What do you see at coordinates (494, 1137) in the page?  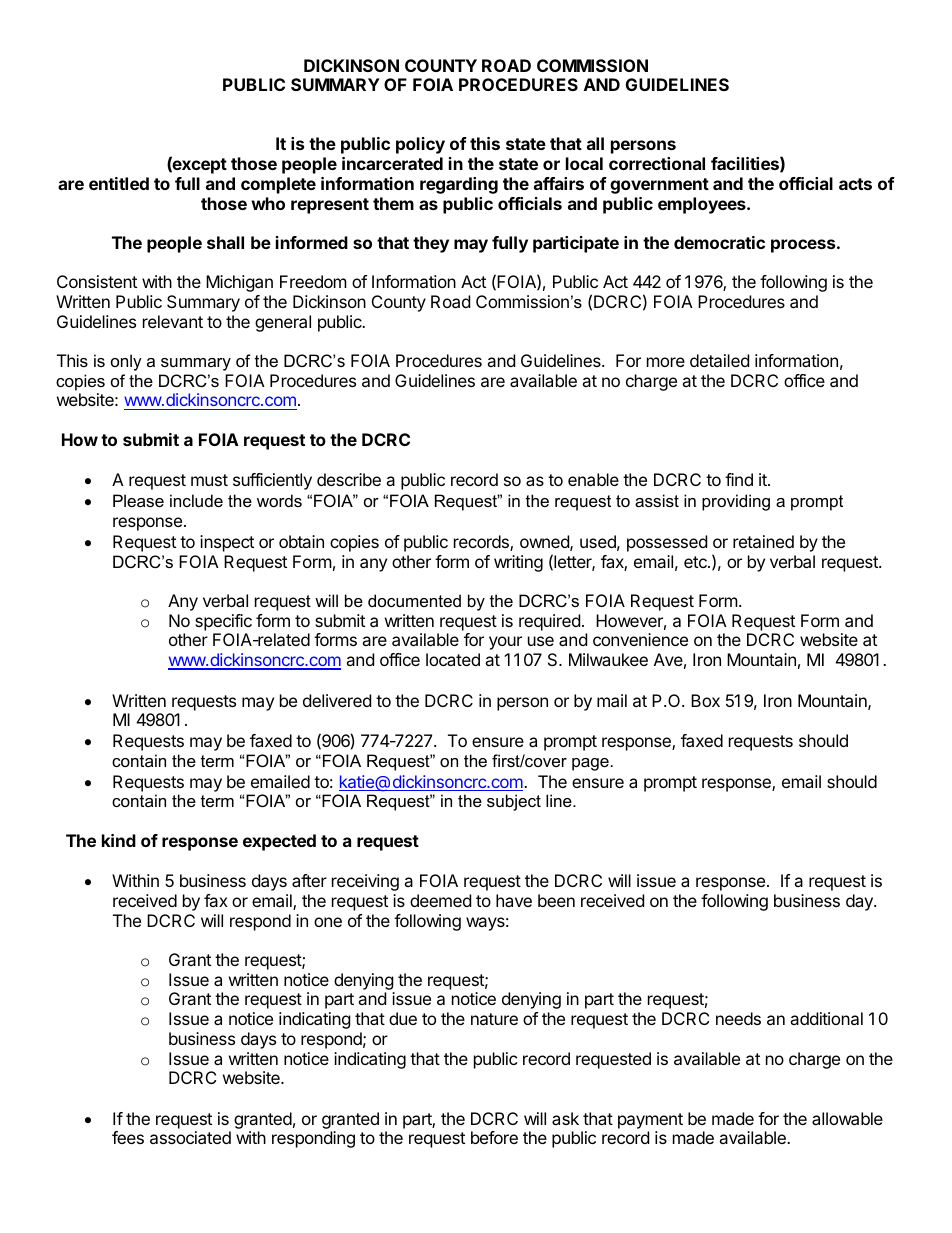 I see `before` at bounding box center [494, 1137].
